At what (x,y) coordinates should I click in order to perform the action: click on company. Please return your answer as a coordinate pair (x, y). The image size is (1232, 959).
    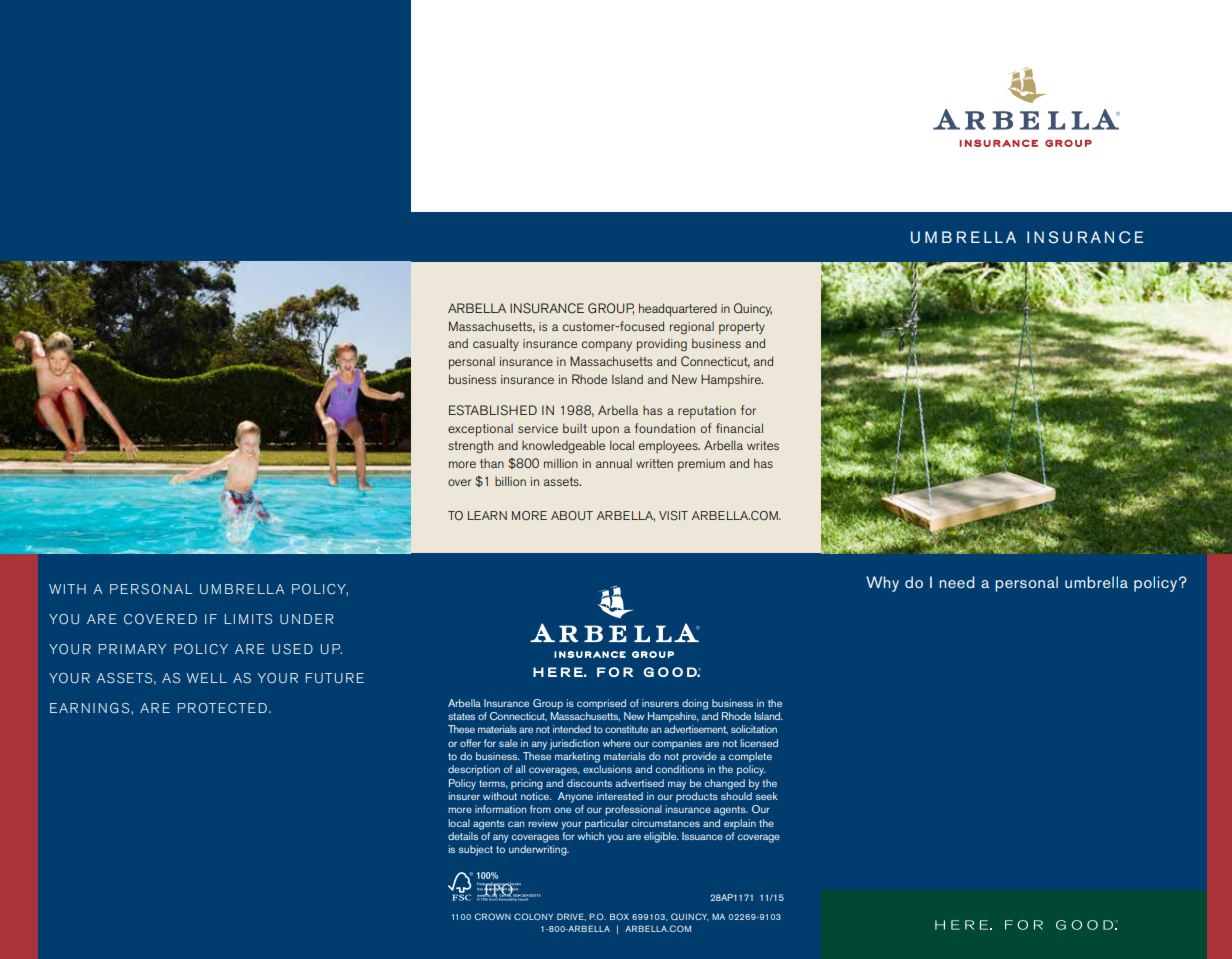
    Looking at the image, I should click on (607, 346).
